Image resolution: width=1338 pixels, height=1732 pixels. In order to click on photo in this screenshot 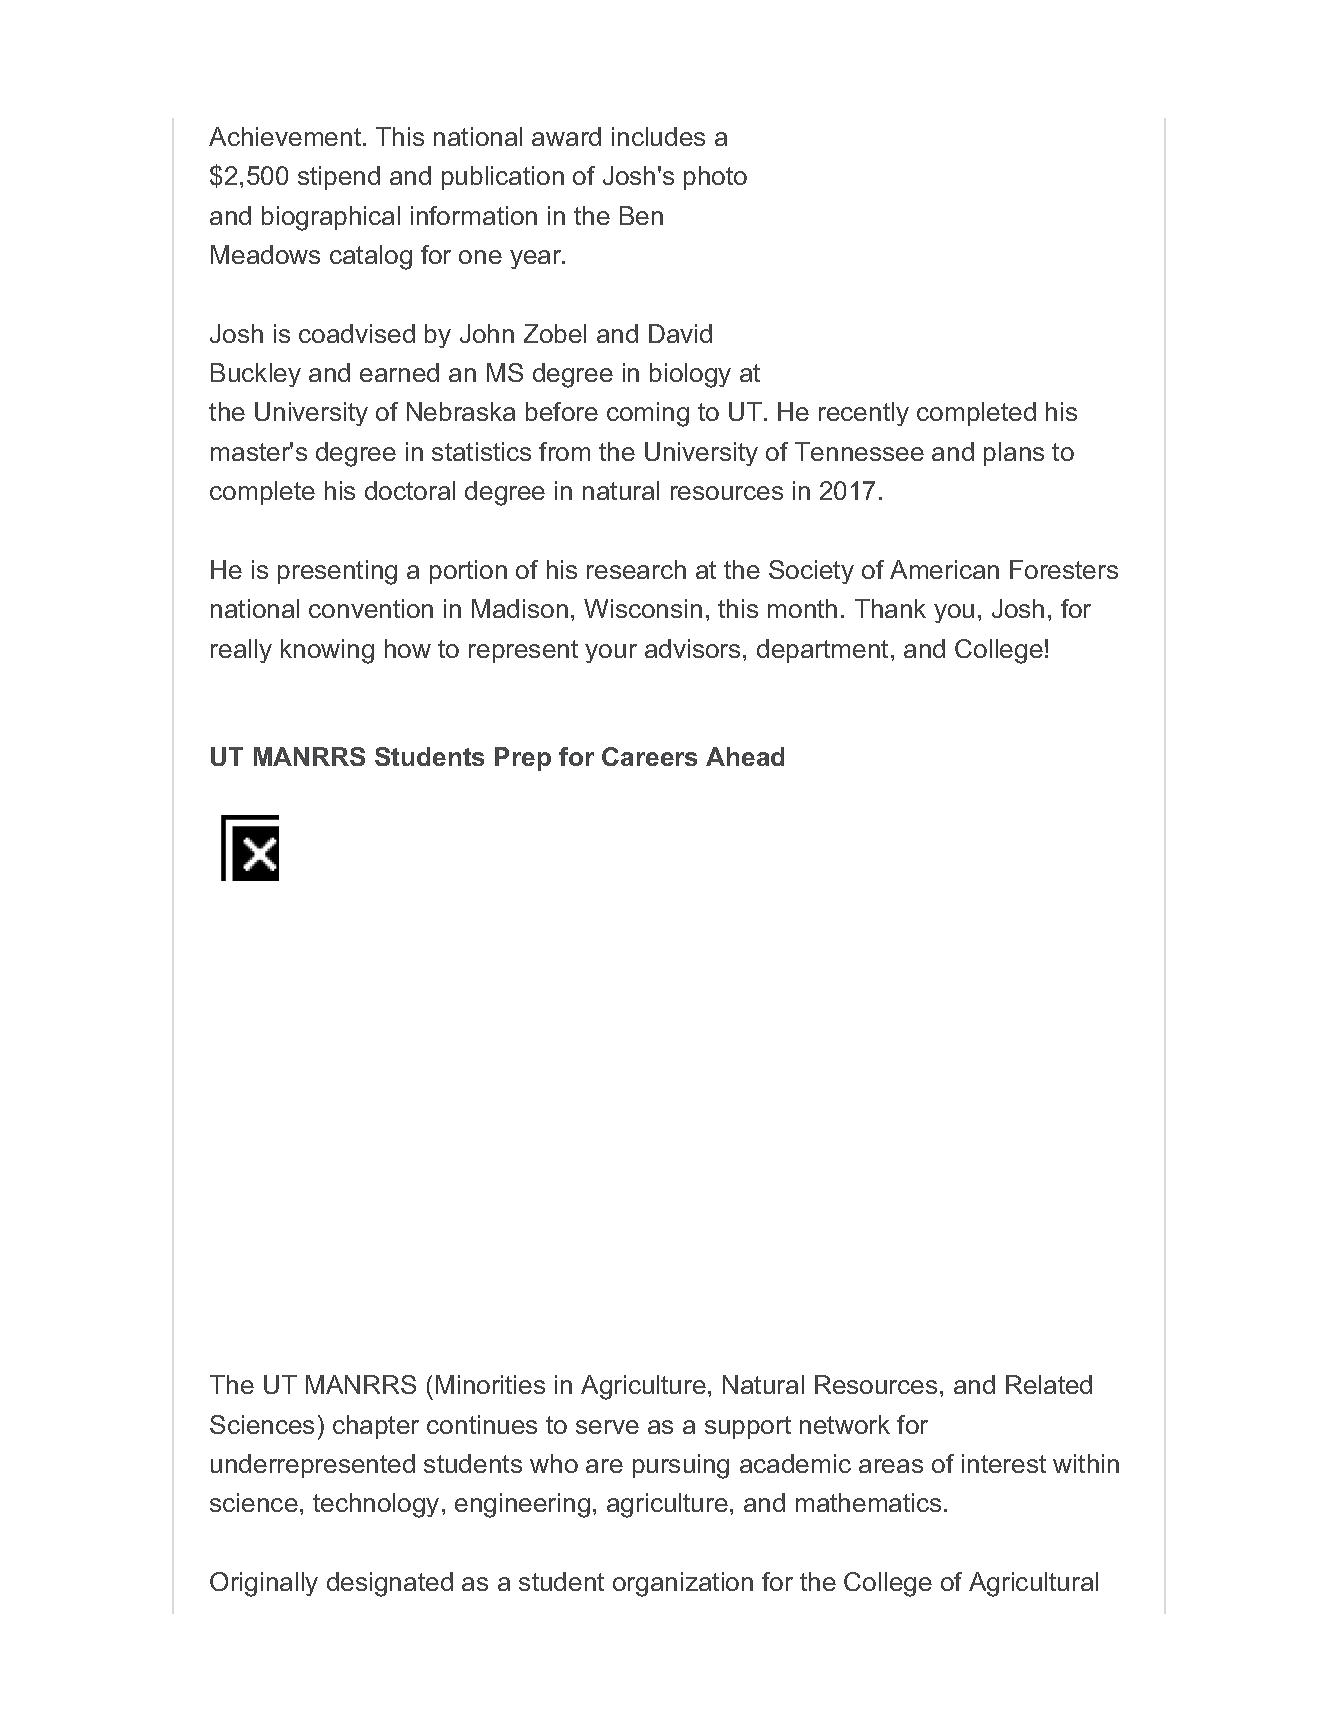, I will do `click(715, 178)`.
